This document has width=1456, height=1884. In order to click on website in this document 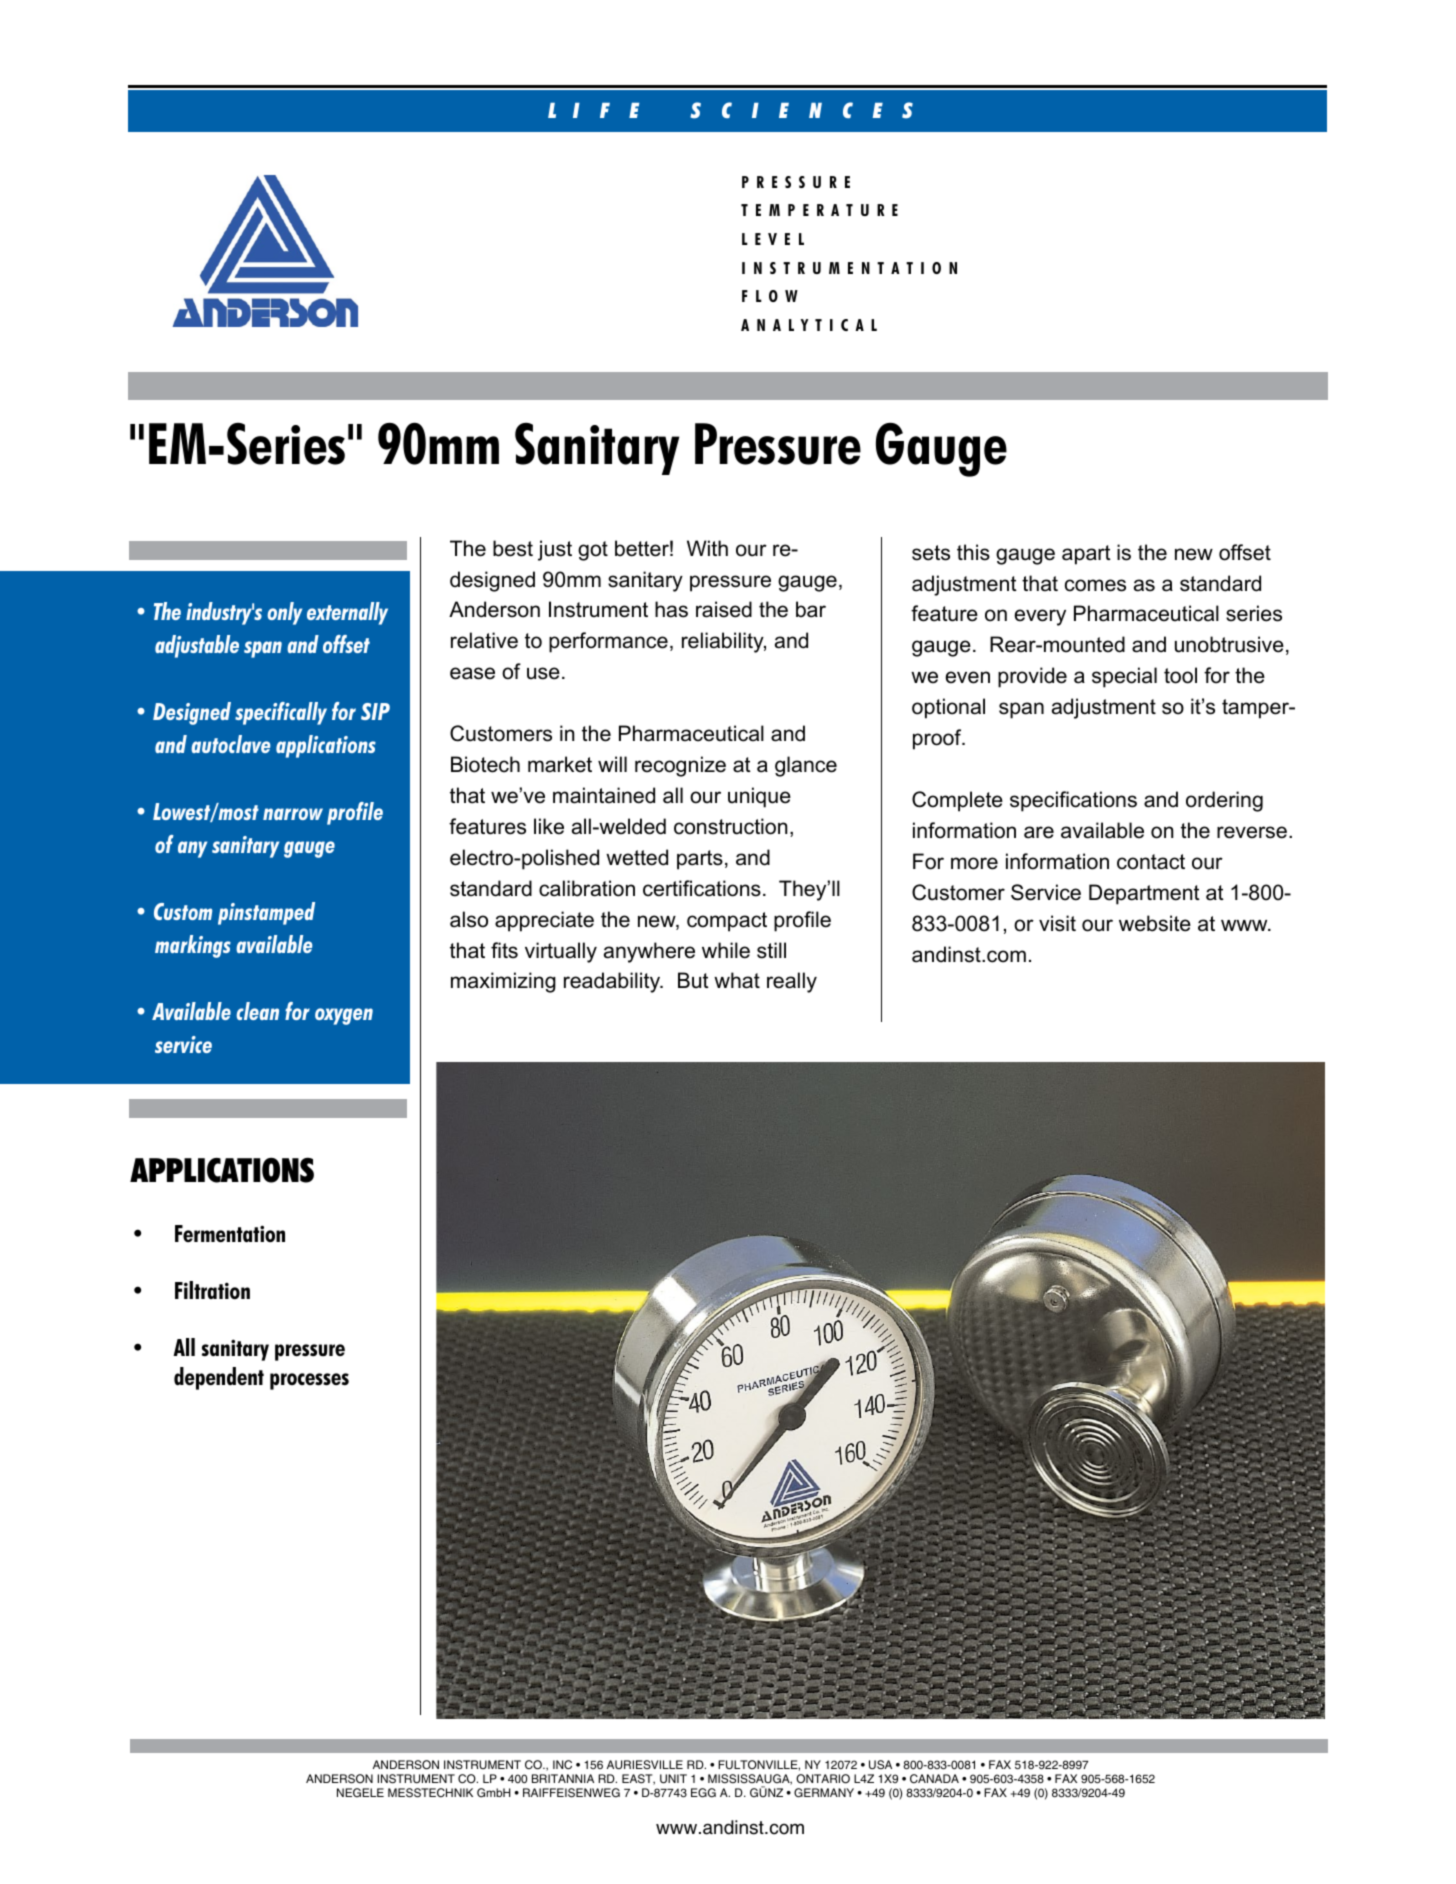, I will do `click(1155, 923)`.
